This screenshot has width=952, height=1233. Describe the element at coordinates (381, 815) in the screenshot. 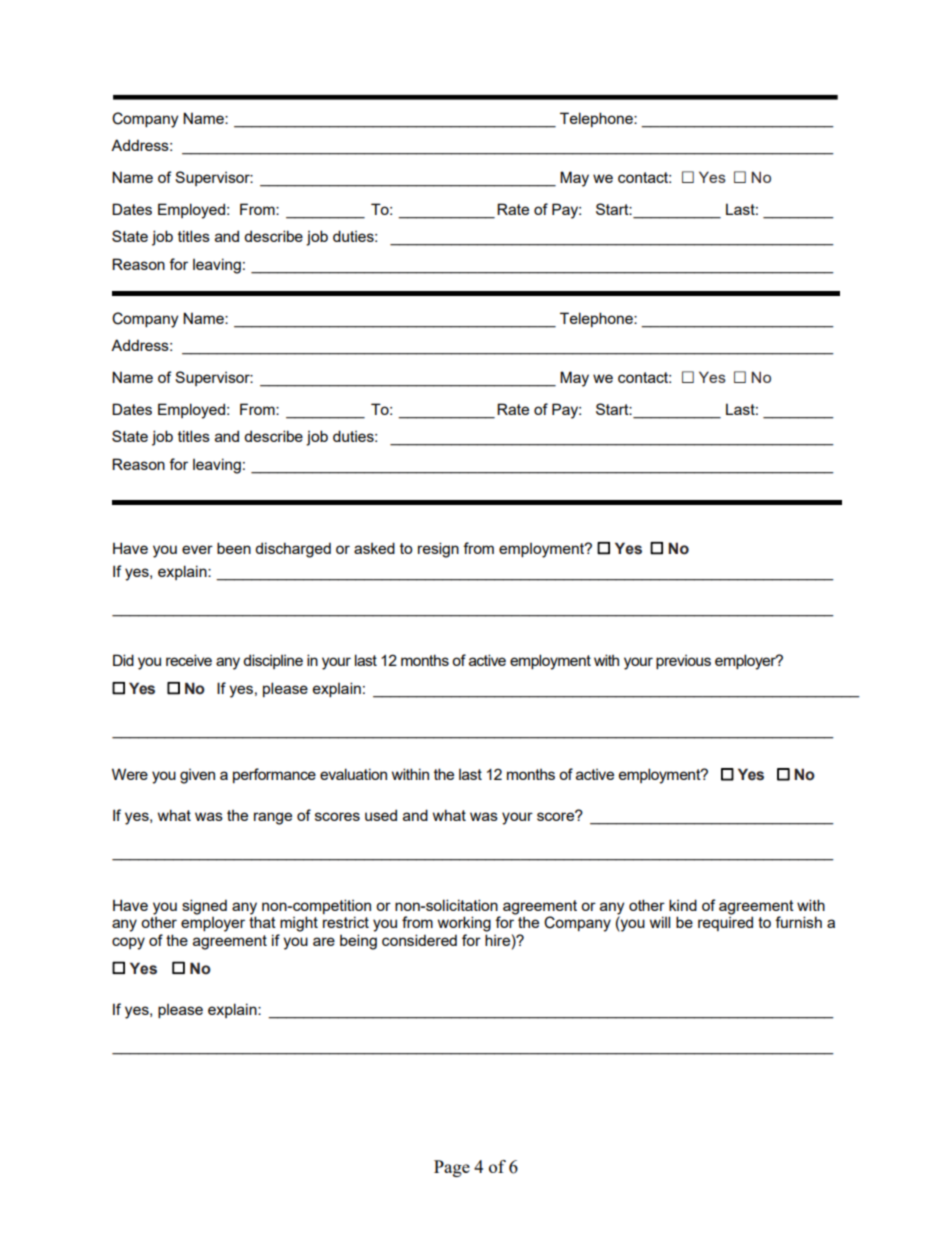

I see `used` at that location.
